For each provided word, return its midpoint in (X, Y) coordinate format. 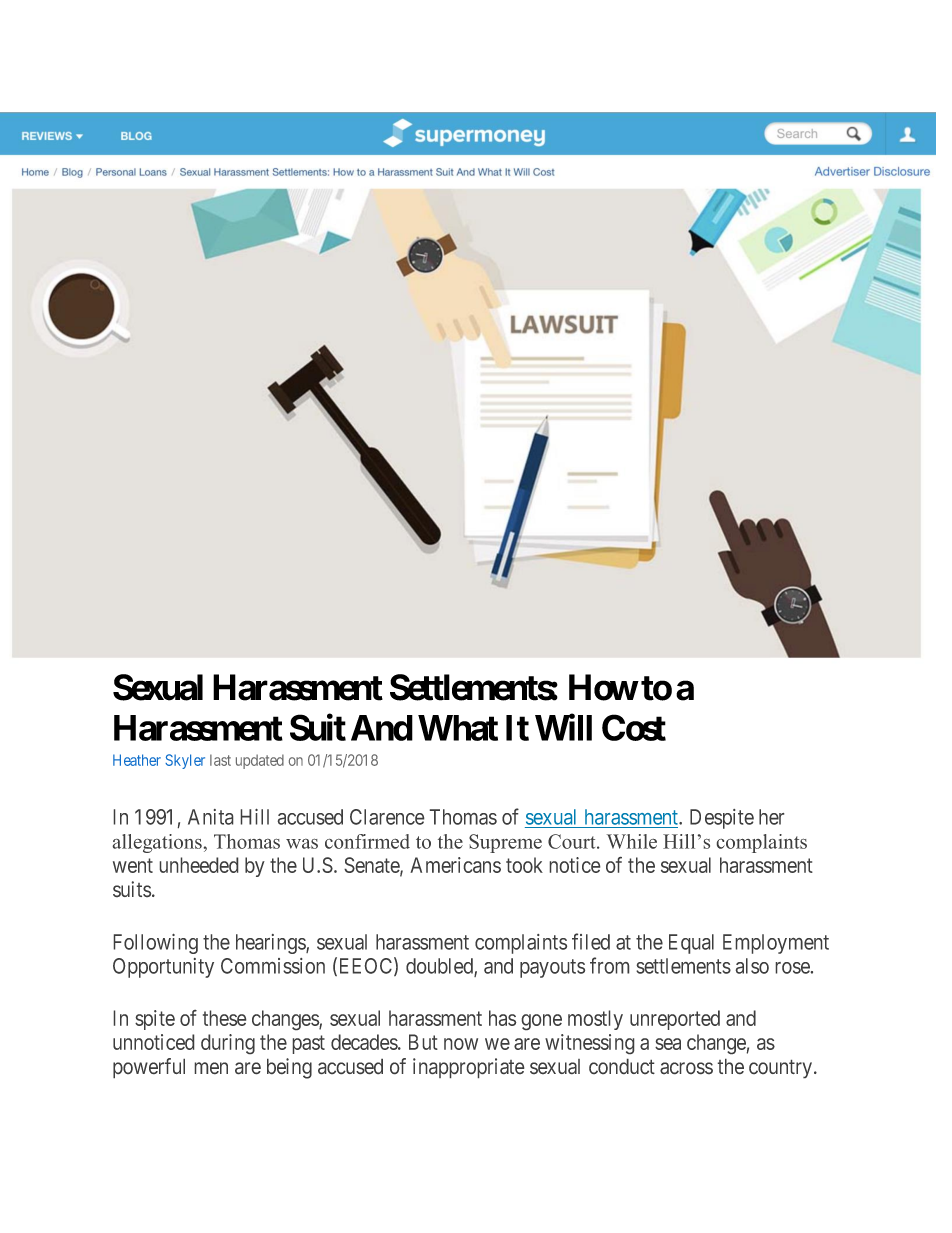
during (228, 1044)
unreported (675, 1020)
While (632, 841)
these (224, 1018)
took (524, 865)
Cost (634, 727)
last (220, 760)
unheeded (199, 865)
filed (591, 941)
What (458, 728)
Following (156, 944)
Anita (210, 817)
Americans (455, 865)
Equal (691, 944)
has (502, 1018)
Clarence (387, 817)
